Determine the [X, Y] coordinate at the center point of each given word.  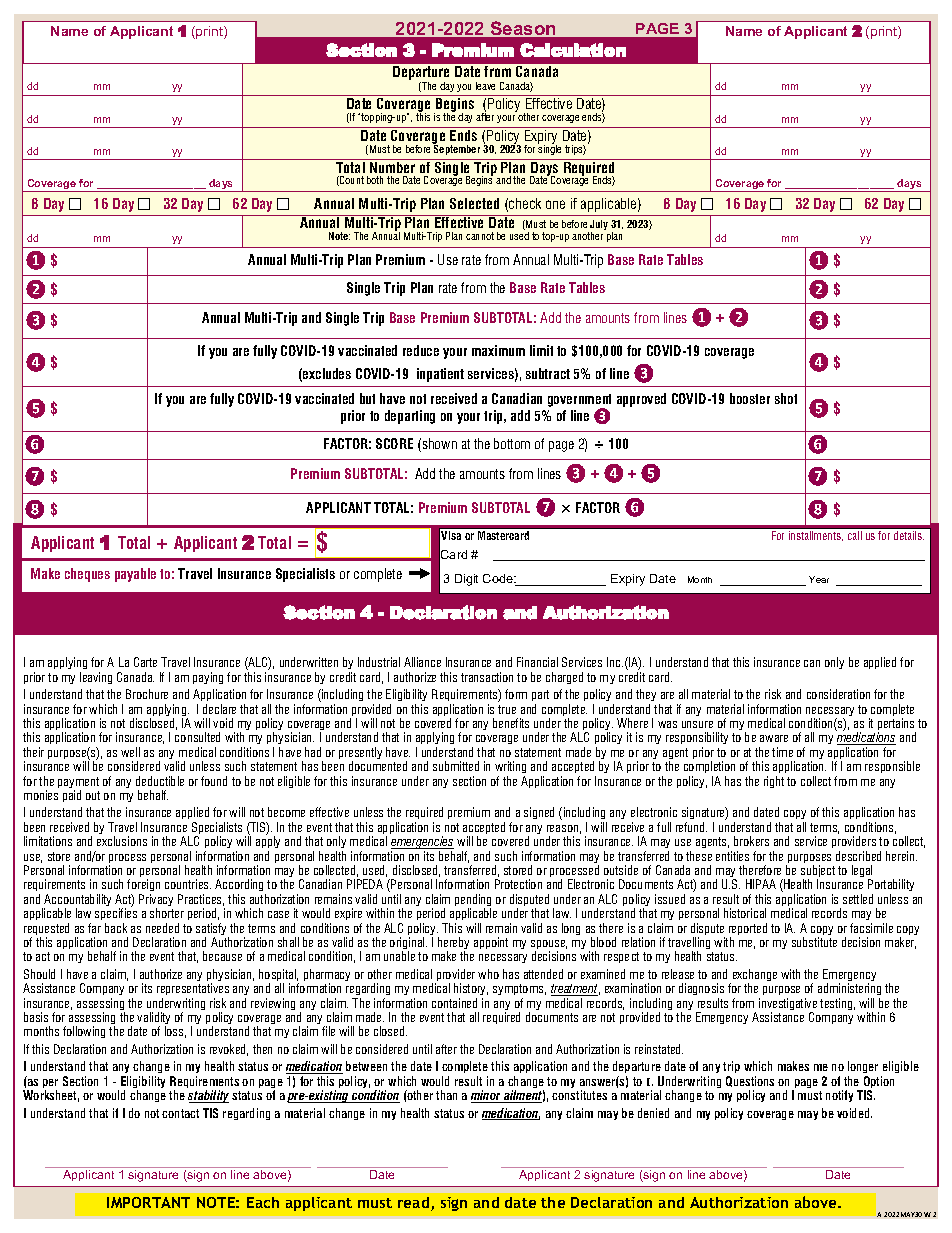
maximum [498, 350]
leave [485, 86]
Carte [145, 662]
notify [839, 1096]
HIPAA [761, 884]
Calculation [573, 50]
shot [786, 398]
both [375, 180]
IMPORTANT [148, 1202]
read [415, 1204]
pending [473, 901]
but [367, 398]
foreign [143, 887]
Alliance [422, 662]
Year [819, 579]
